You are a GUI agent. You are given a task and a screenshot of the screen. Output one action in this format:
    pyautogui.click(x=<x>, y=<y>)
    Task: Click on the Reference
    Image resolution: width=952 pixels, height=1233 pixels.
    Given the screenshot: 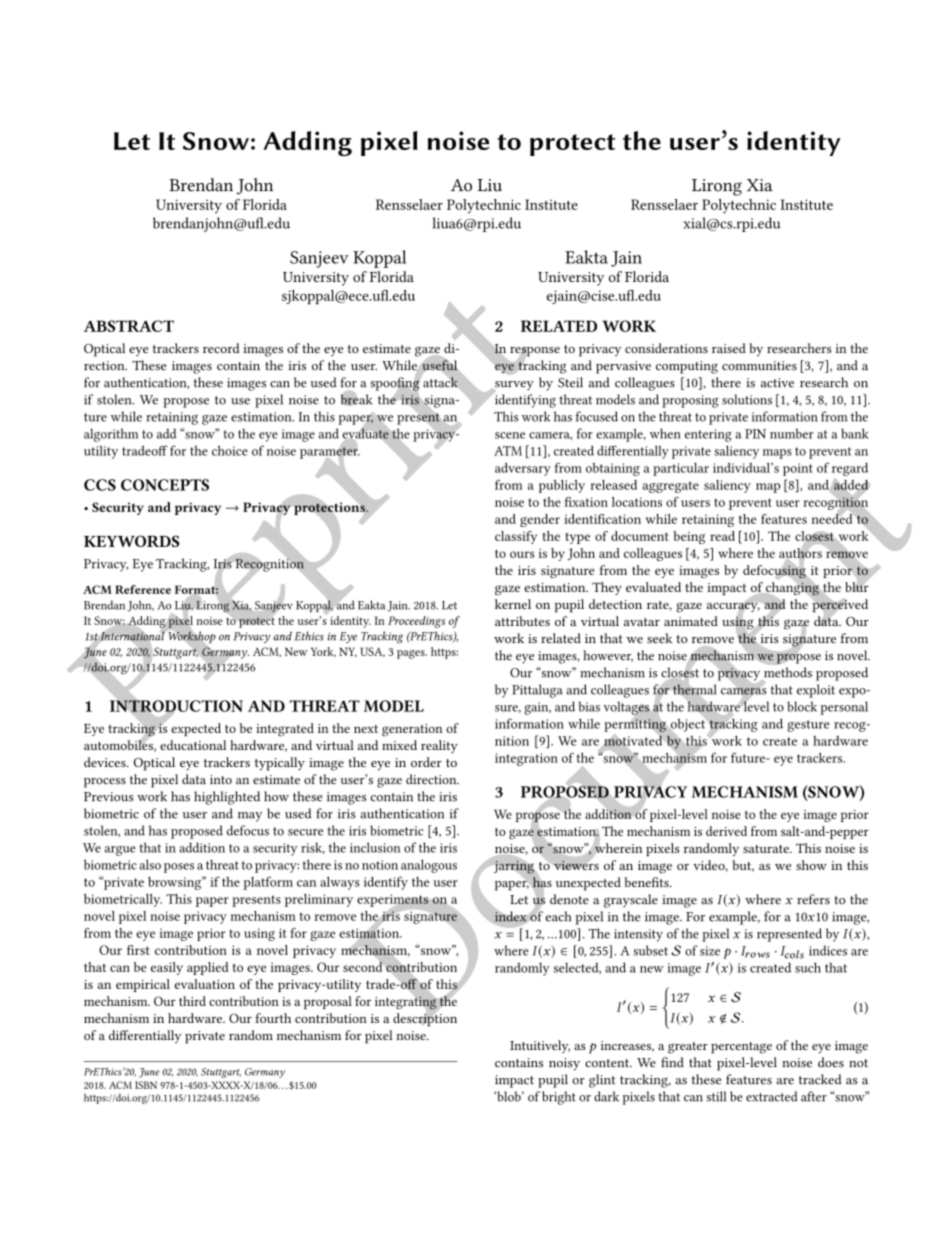 What is the action you would take?
    pyautogui.click(x=143, y=589)
